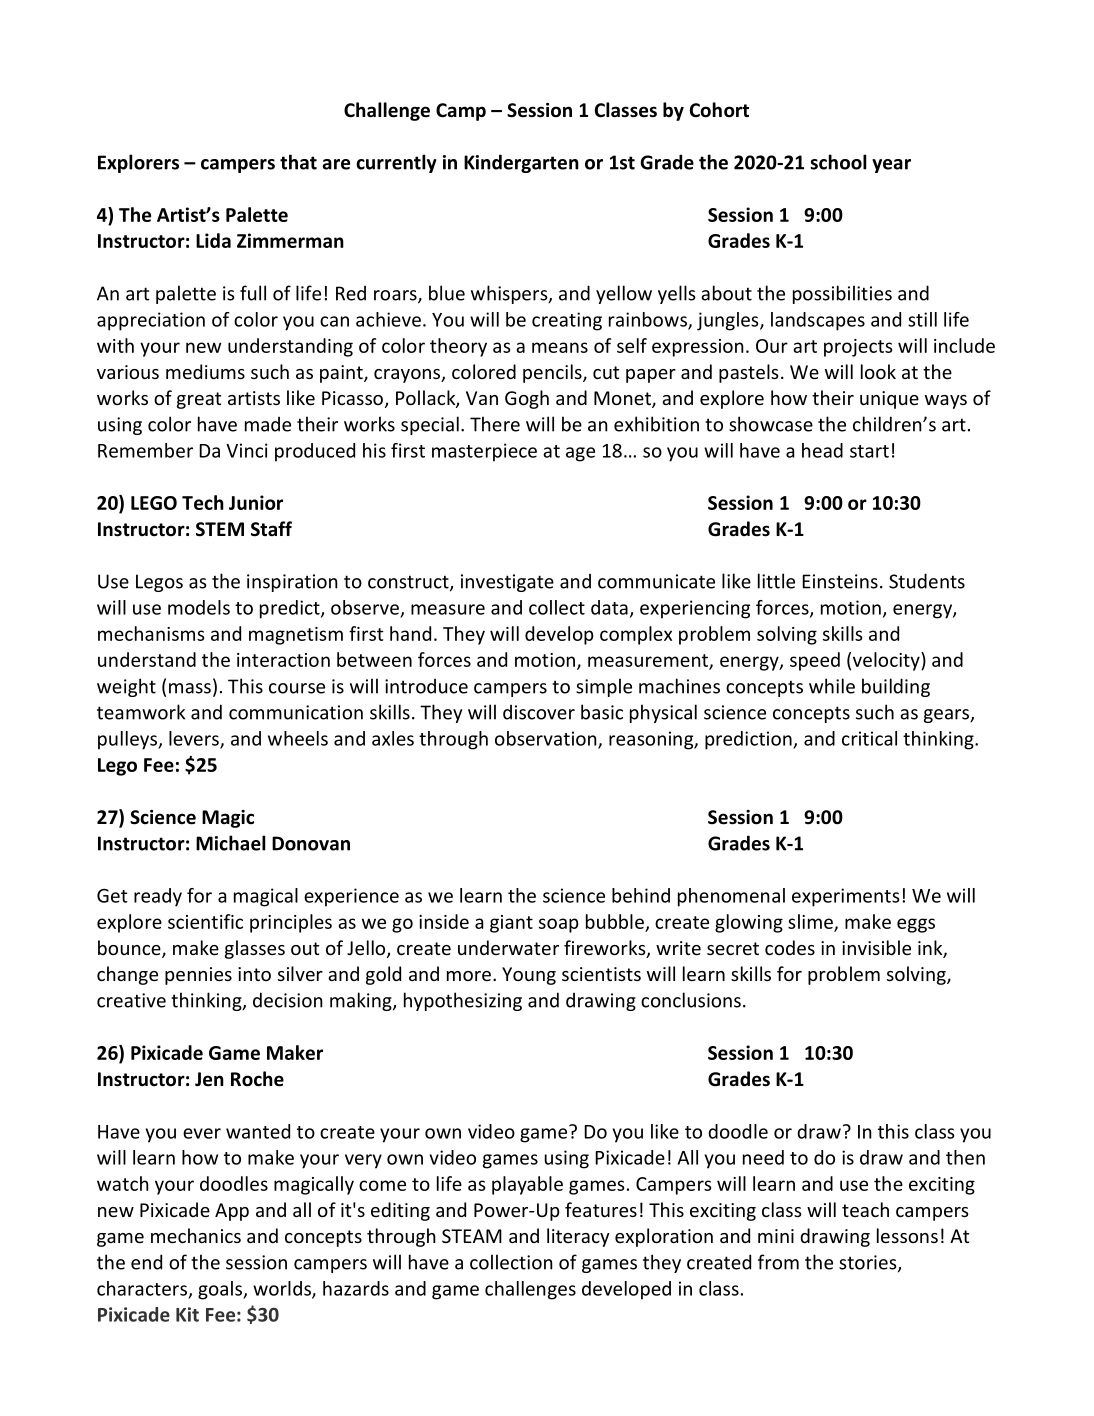  Describe the element at coordinates (507, 583) in the screenshot. I see `investigate` at that location.
